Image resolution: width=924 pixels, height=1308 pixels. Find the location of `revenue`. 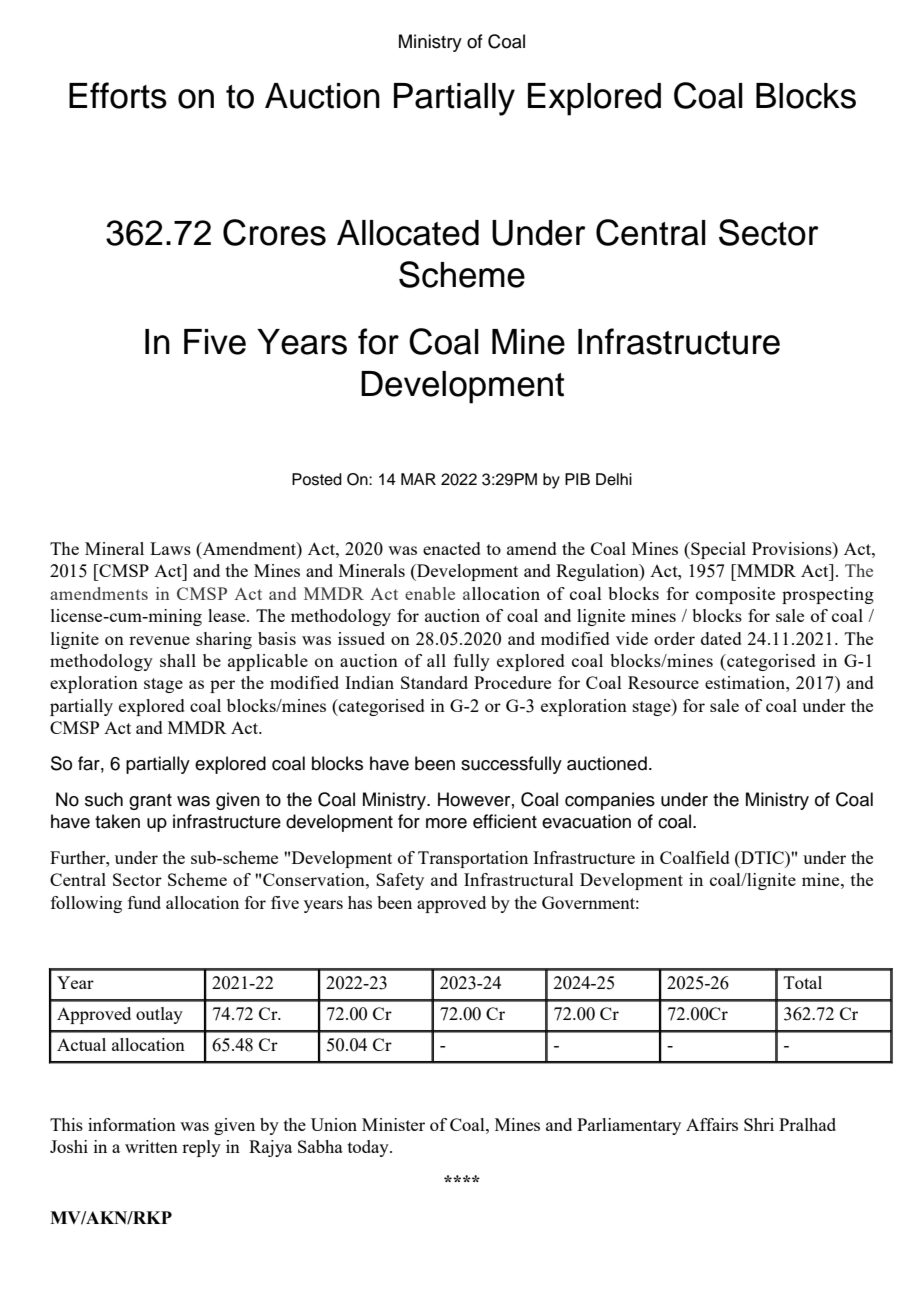

revenue is located at coordinates (159, 640).
